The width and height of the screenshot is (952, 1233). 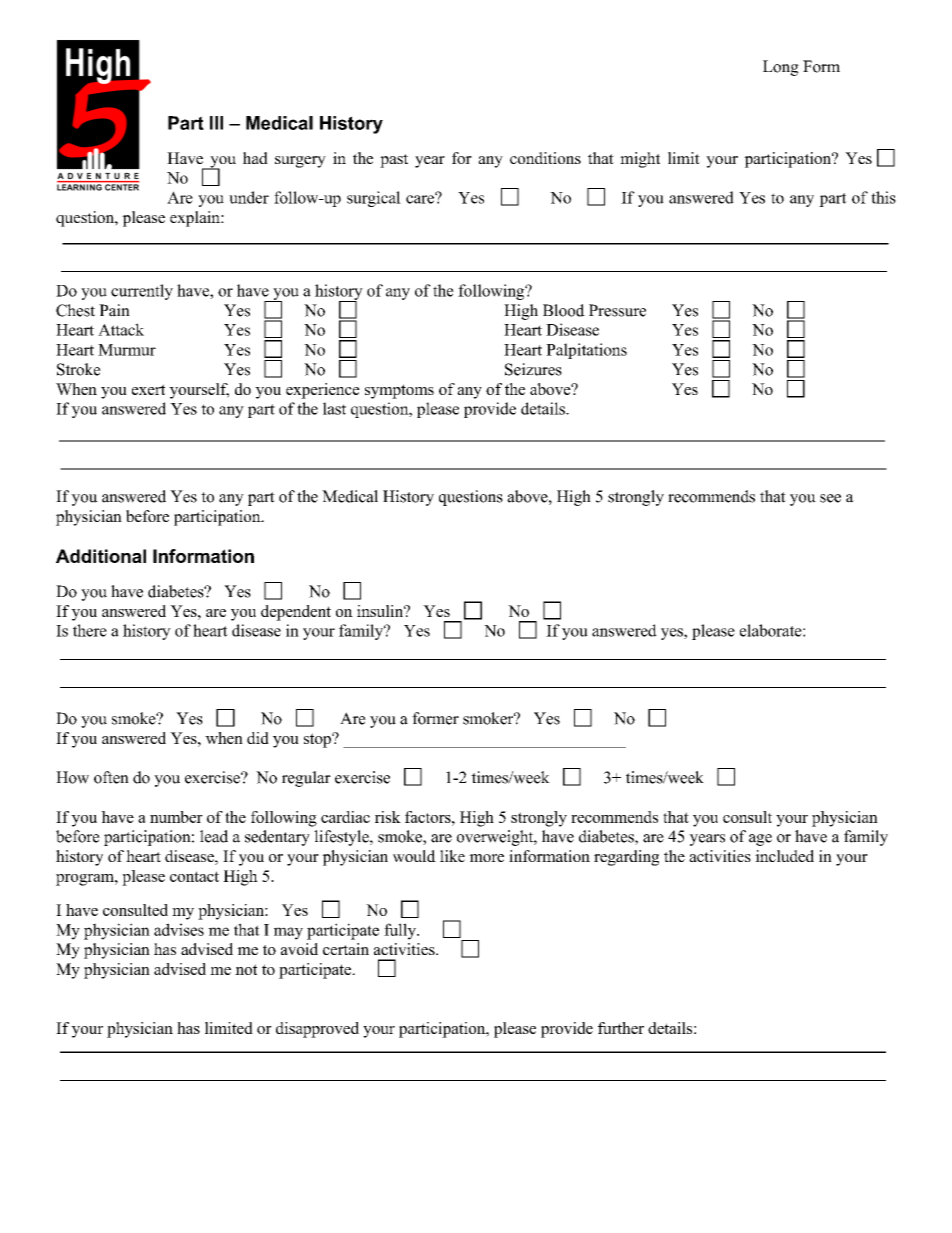 I want to click on conditions, so click(x=545, y=158).
